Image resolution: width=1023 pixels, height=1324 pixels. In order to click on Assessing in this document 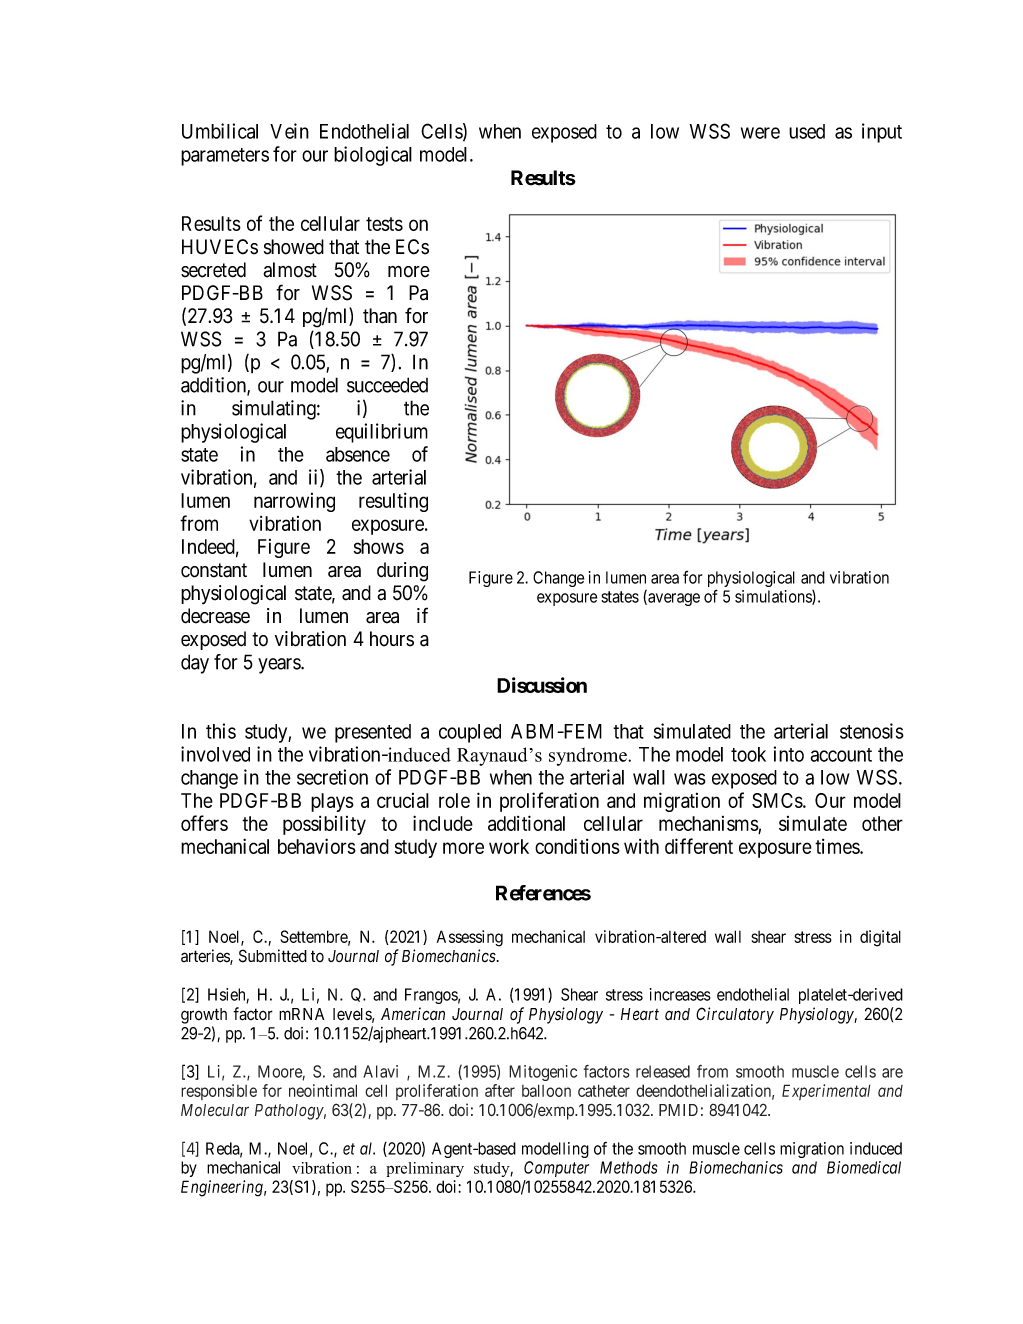, I will do `click(470, 938)`.
